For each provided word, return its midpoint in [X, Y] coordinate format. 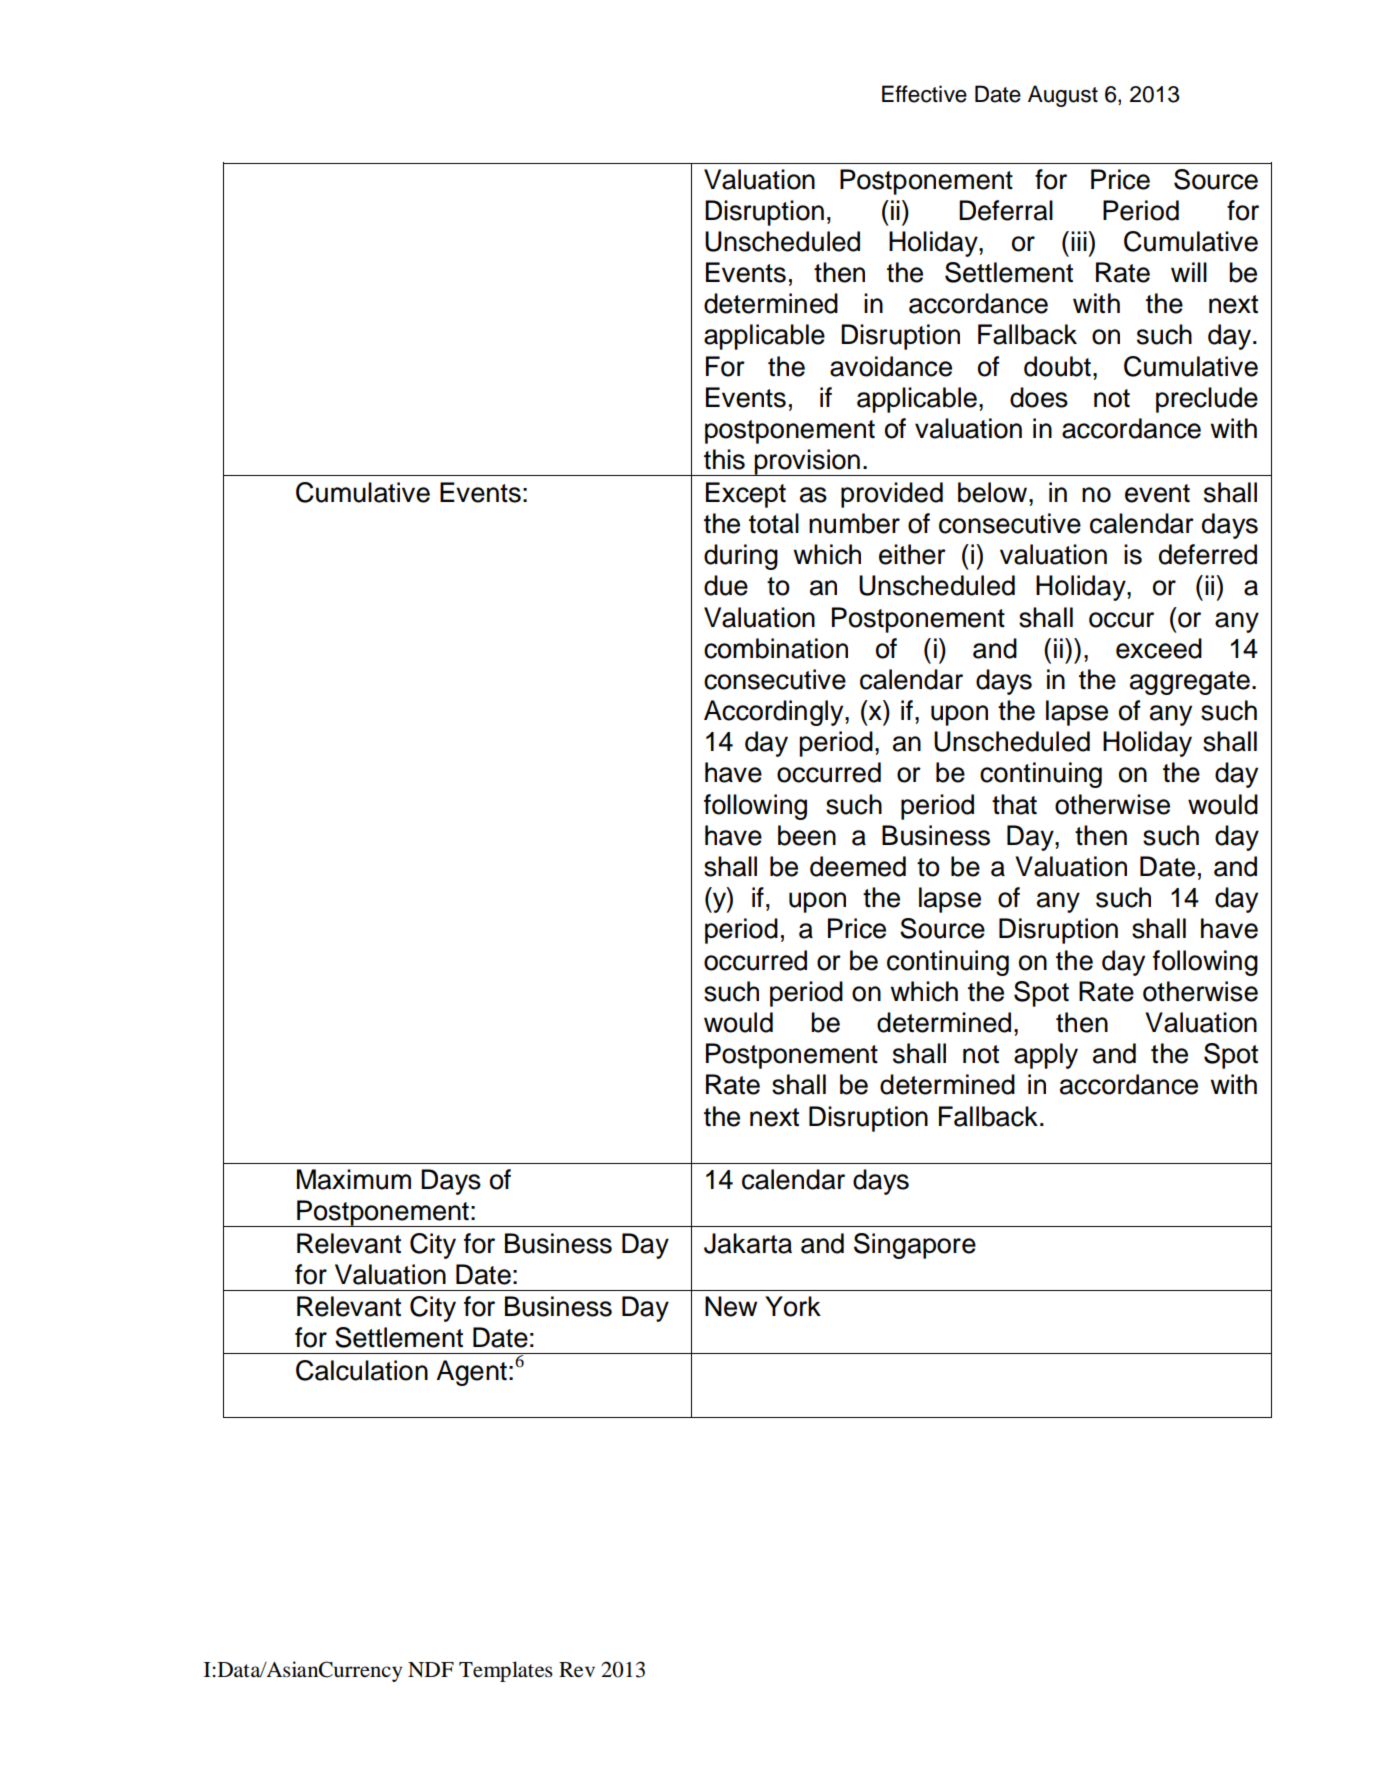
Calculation [362, 1370]
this [724, 459]
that [1014, 804]
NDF [431, 1669]
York [793, 1306]
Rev [577, 1670]
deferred [1208, 554]
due [726, 585]
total [774, 523]
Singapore [915, 1246]
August [1063, 96]
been [807, 835]
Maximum [354, 1179]
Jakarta [748, 1243]
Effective [924, 94]
